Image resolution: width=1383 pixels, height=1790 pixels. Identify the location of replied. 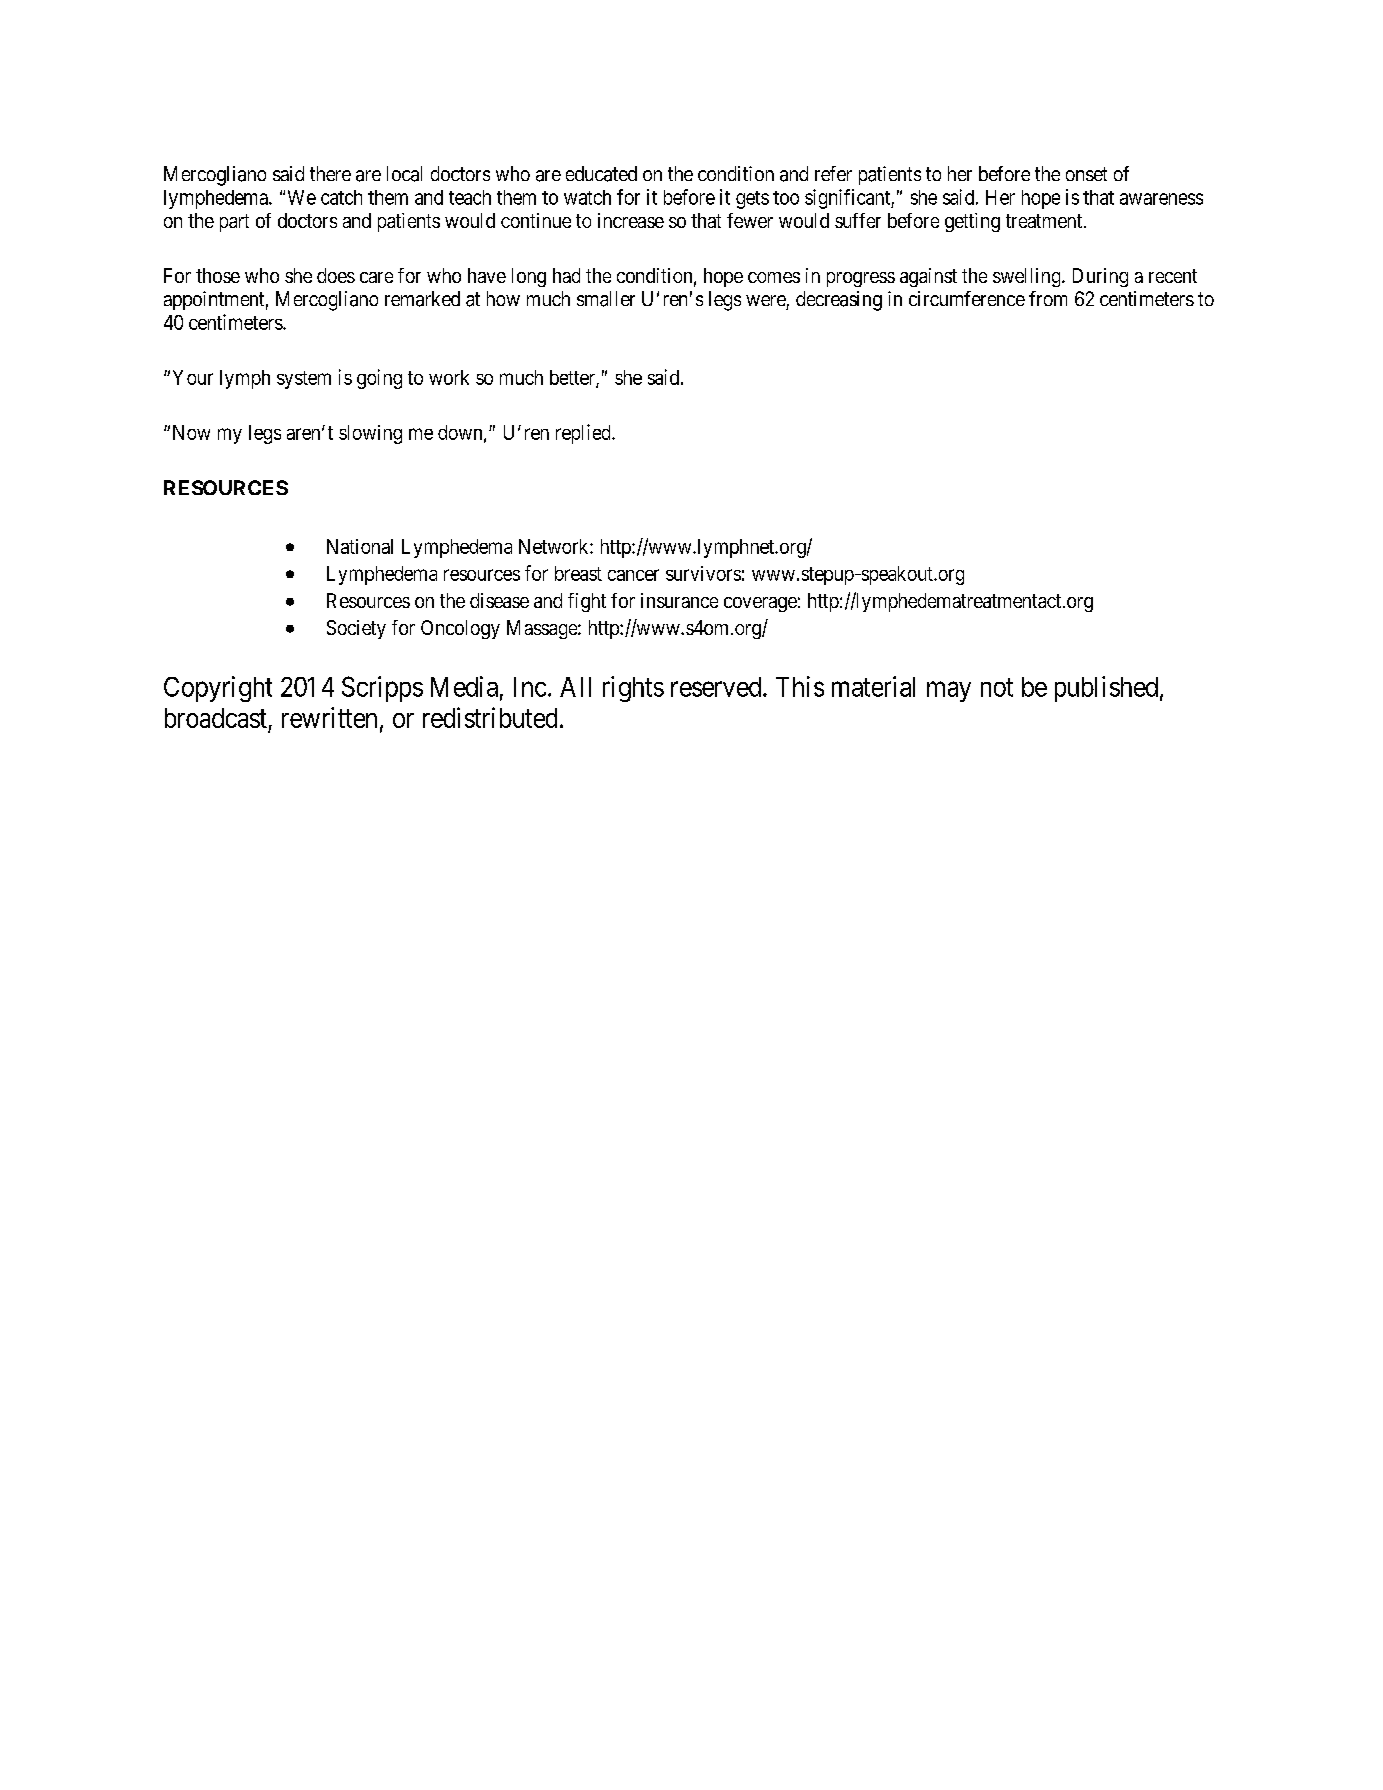
(584, 434).
